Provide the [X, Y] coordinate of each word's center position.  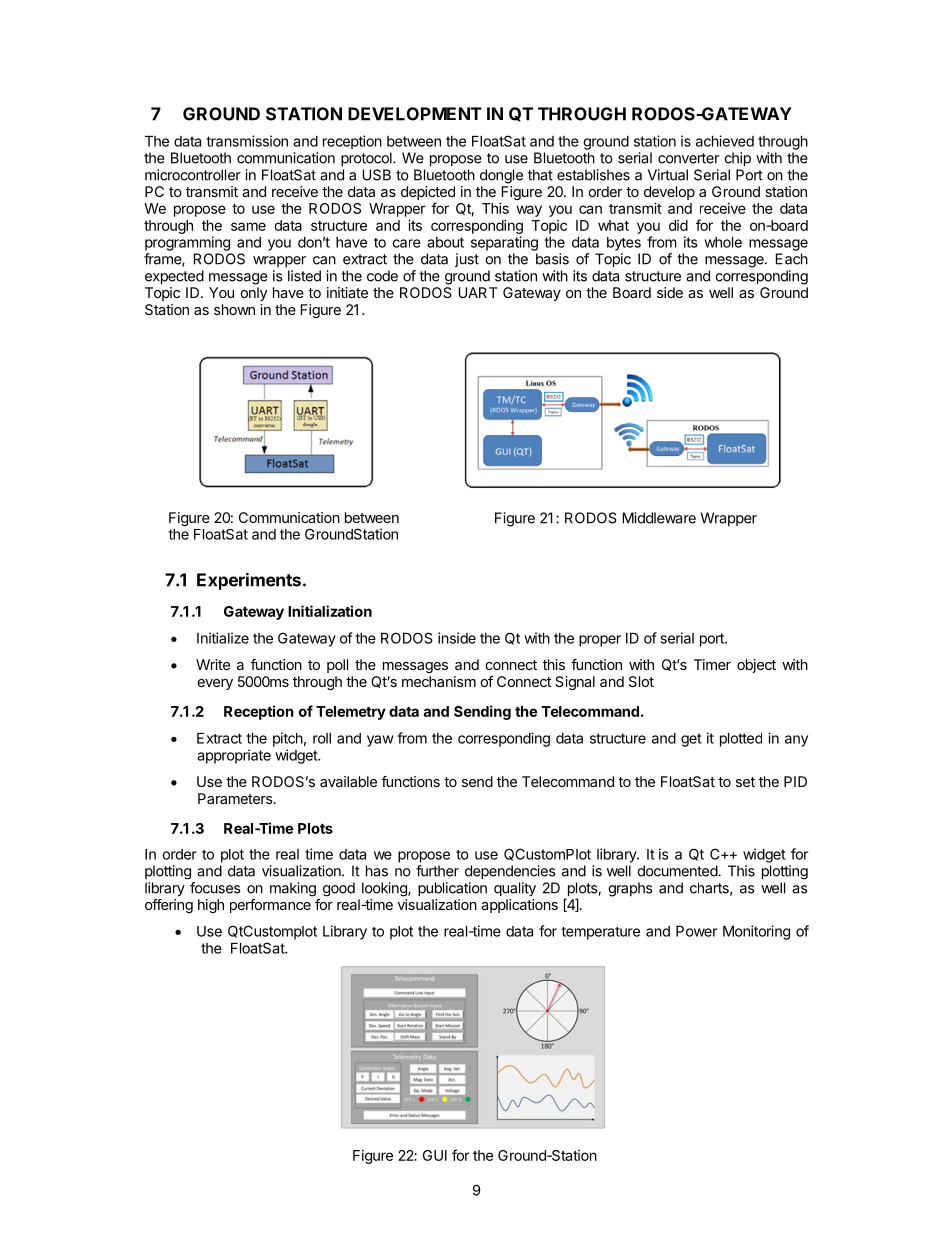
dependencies [510, 872]
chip [737, 159]
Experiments [249, 581]
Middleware [659, 518]
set [745, 782]
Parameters [236, 798]
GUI [435, 1155]
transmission [247, 141]
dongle [501, 176]
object [756, 666]
